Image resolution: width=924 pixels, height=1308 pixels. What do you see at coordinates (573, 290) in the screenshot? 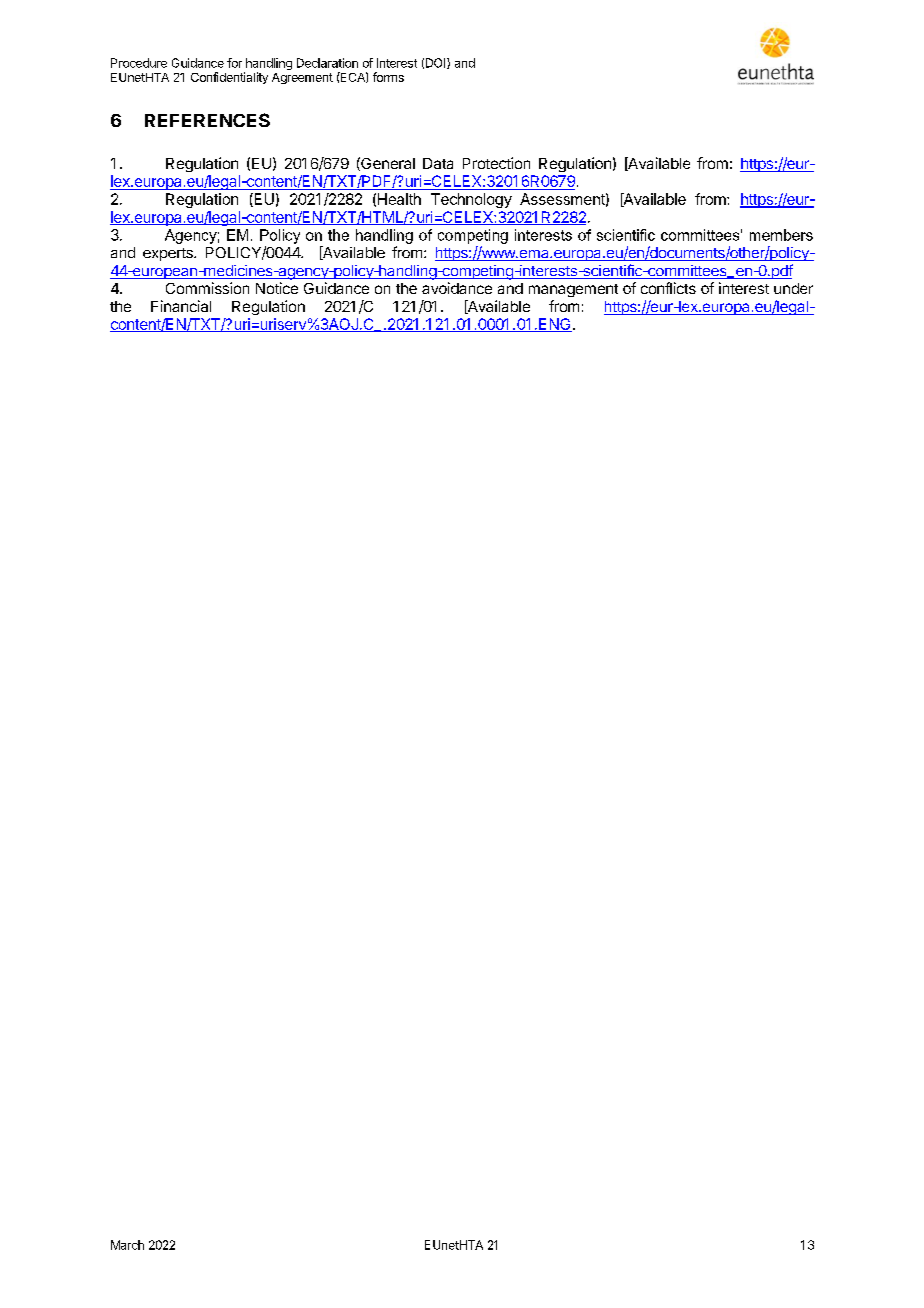
I see `management` at bounding box center [573, 290].
